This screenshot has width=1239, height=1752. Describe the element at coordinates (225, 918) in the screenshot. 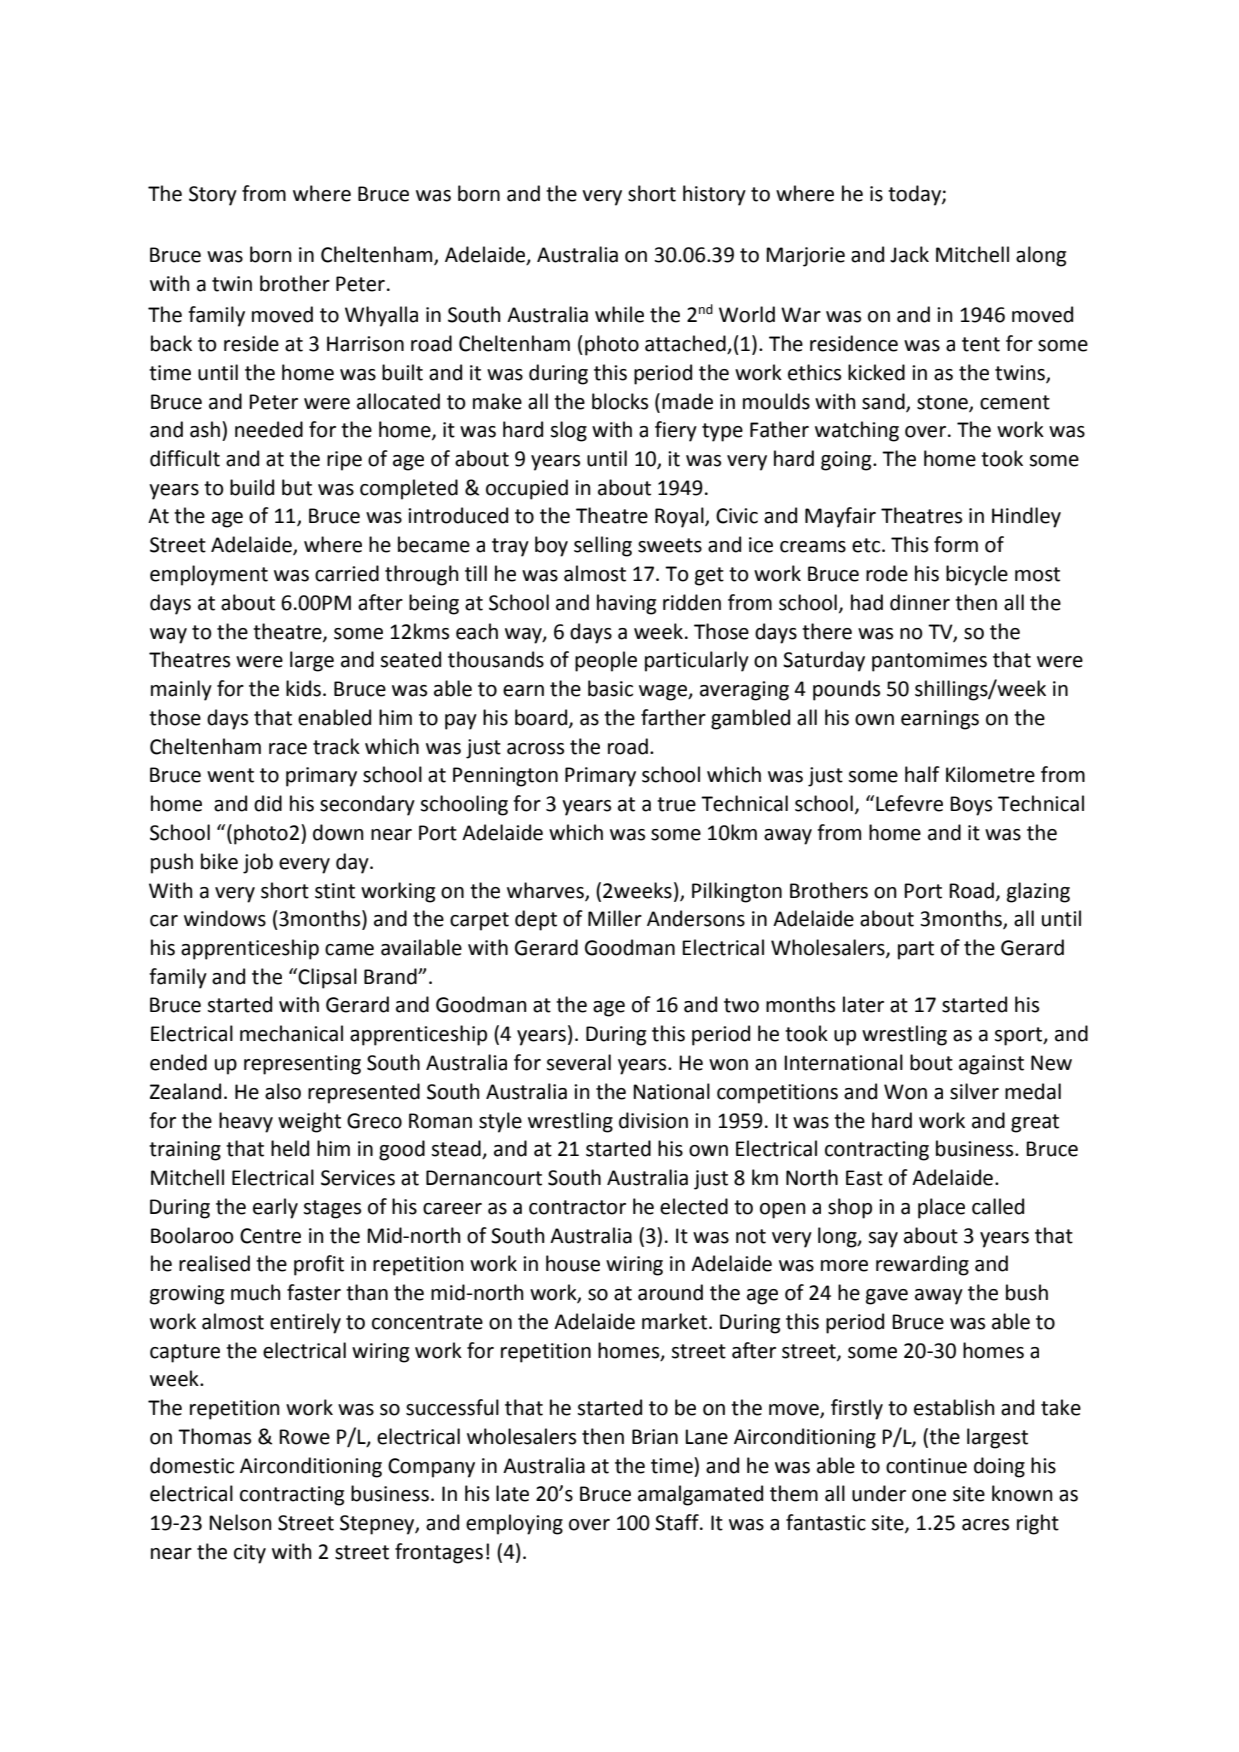

I see `windows` at that location.
